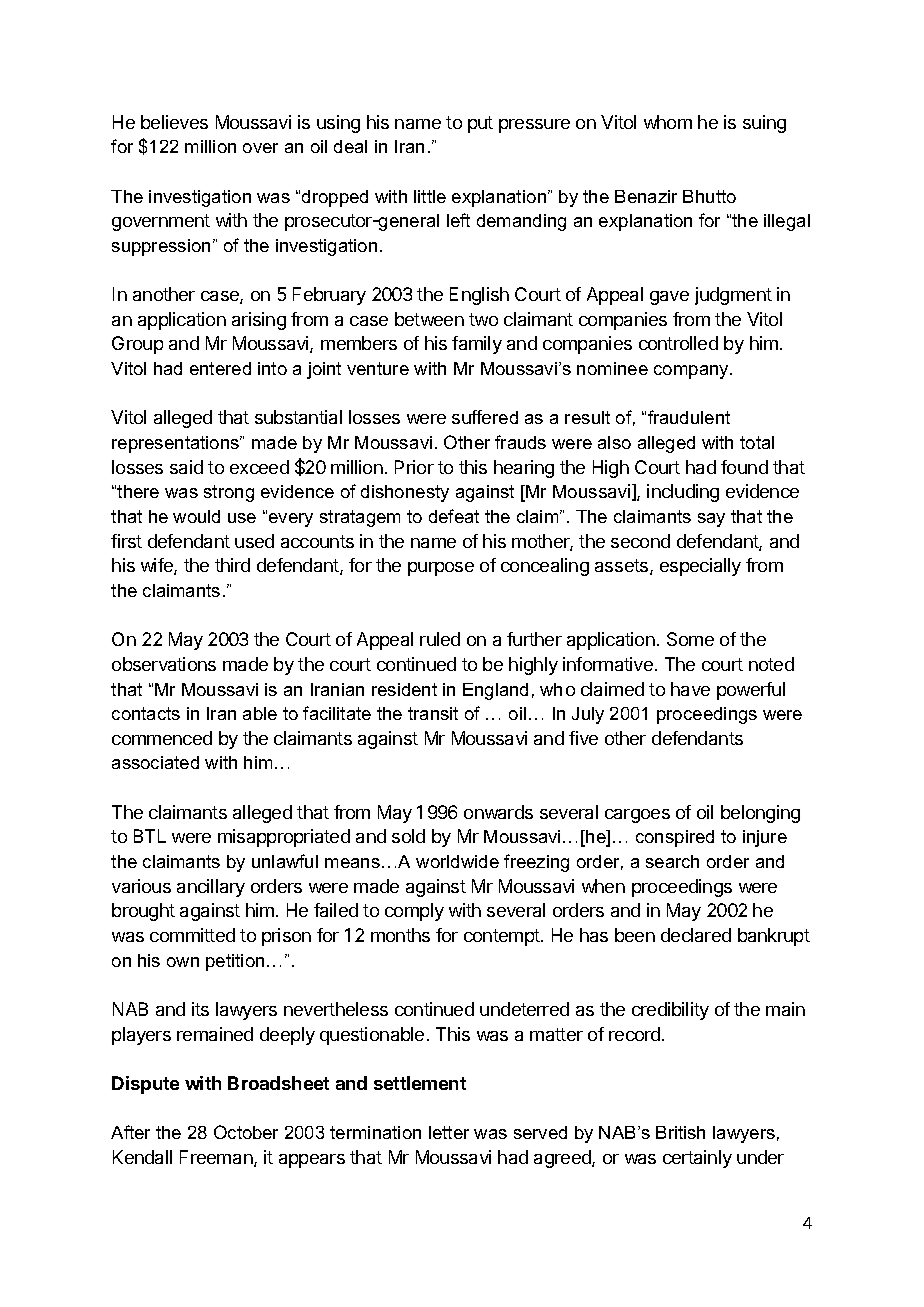 The height and width of the image is (1307, 924). What do you see at coordinates (680, 1132) in the image?
I see `British` at bounding box center [680, 1132].
